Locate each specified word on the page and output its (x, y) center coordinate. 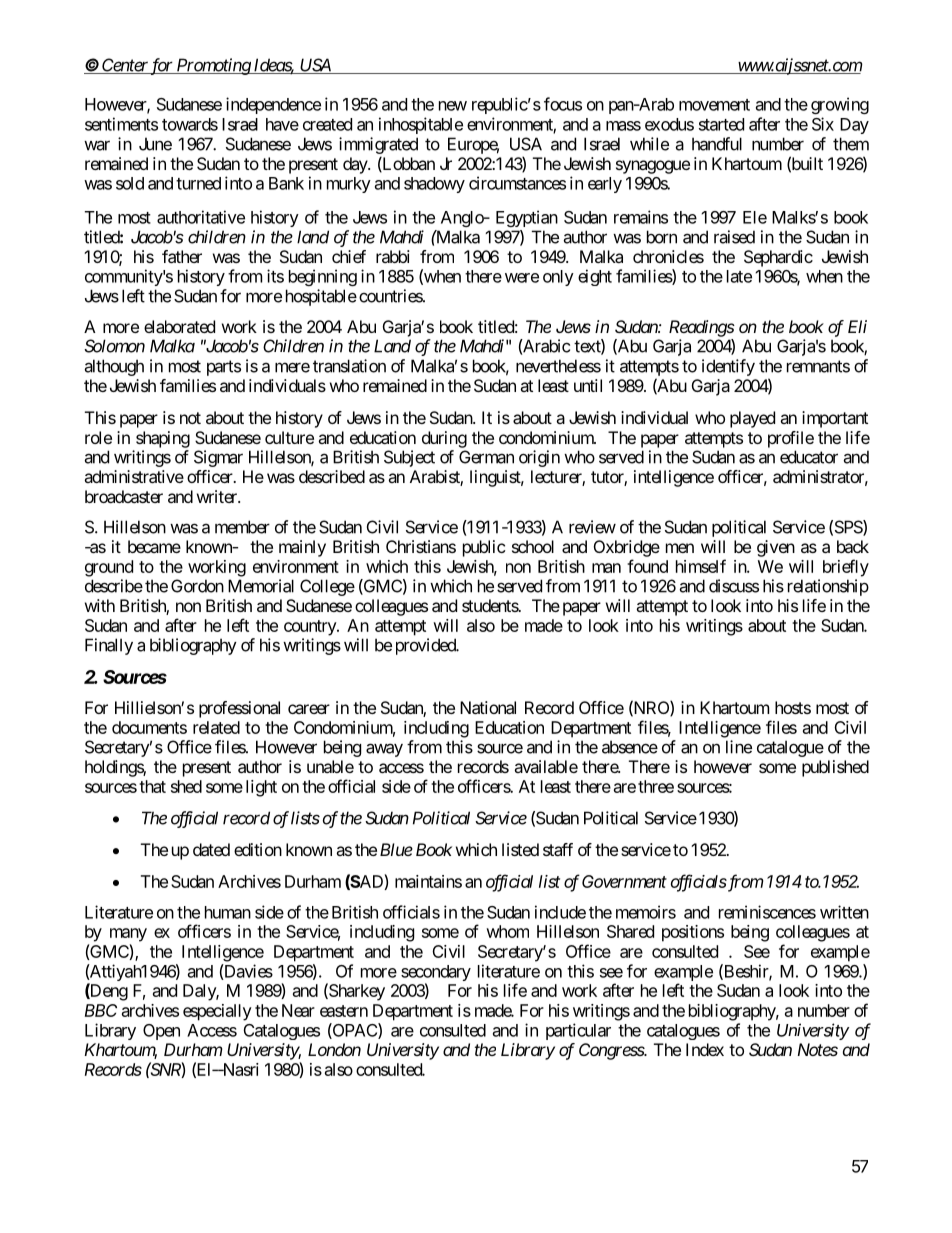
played (752, 419)
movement (714, 105)
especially (217, 1012)
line (739, 747)
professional (239, 709)
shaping (163, 439)
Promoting (213, 66)
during (444, 439)
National (488, 707)
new (453, 106)
